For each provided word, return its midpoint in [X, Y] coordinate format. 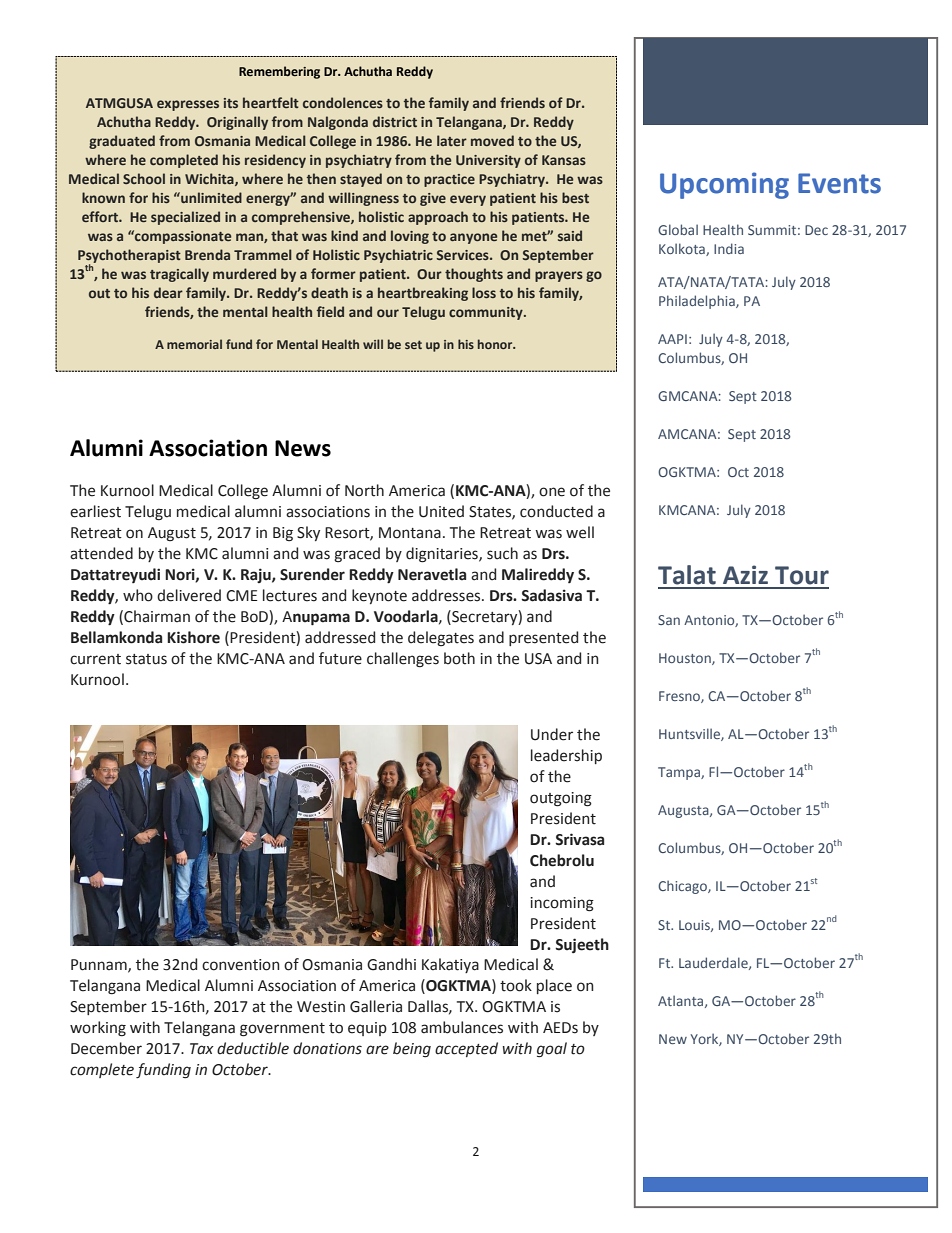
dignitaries [443, 555]
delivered [189, 595]
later [452, 140]
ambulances [462, 1027]
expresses [188, 105]
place [554, 986]
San [669, 620]
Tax [202, 1048]
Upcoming [724, 185]
